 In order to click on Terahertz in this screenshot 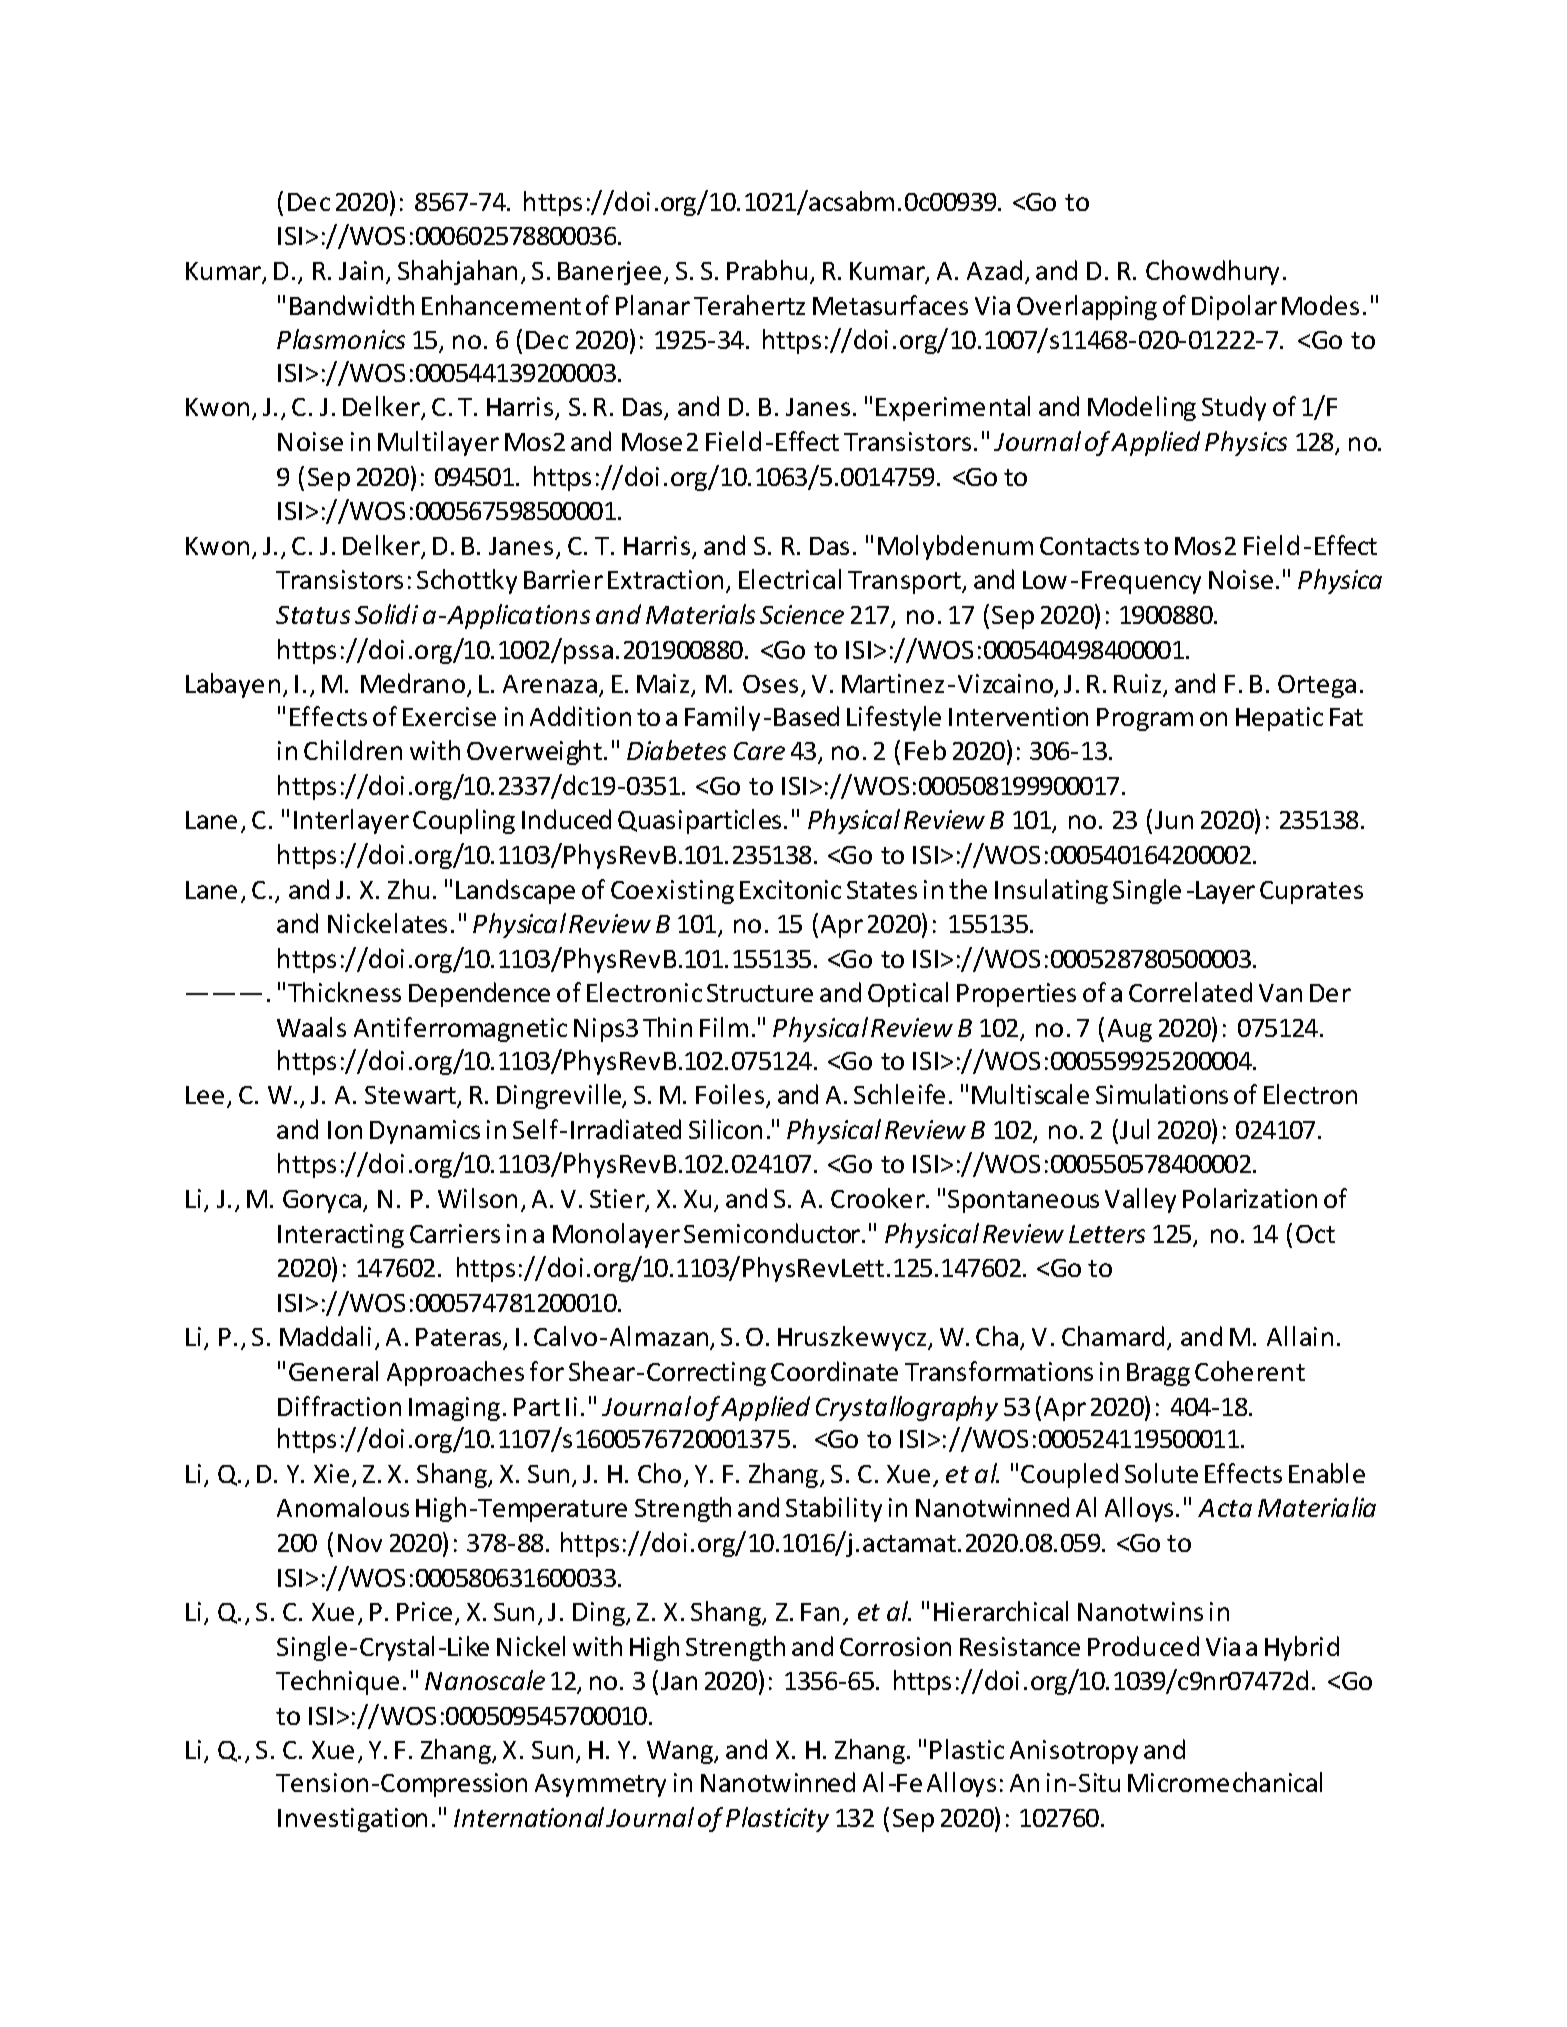, I will do `click(749, 305)`.
